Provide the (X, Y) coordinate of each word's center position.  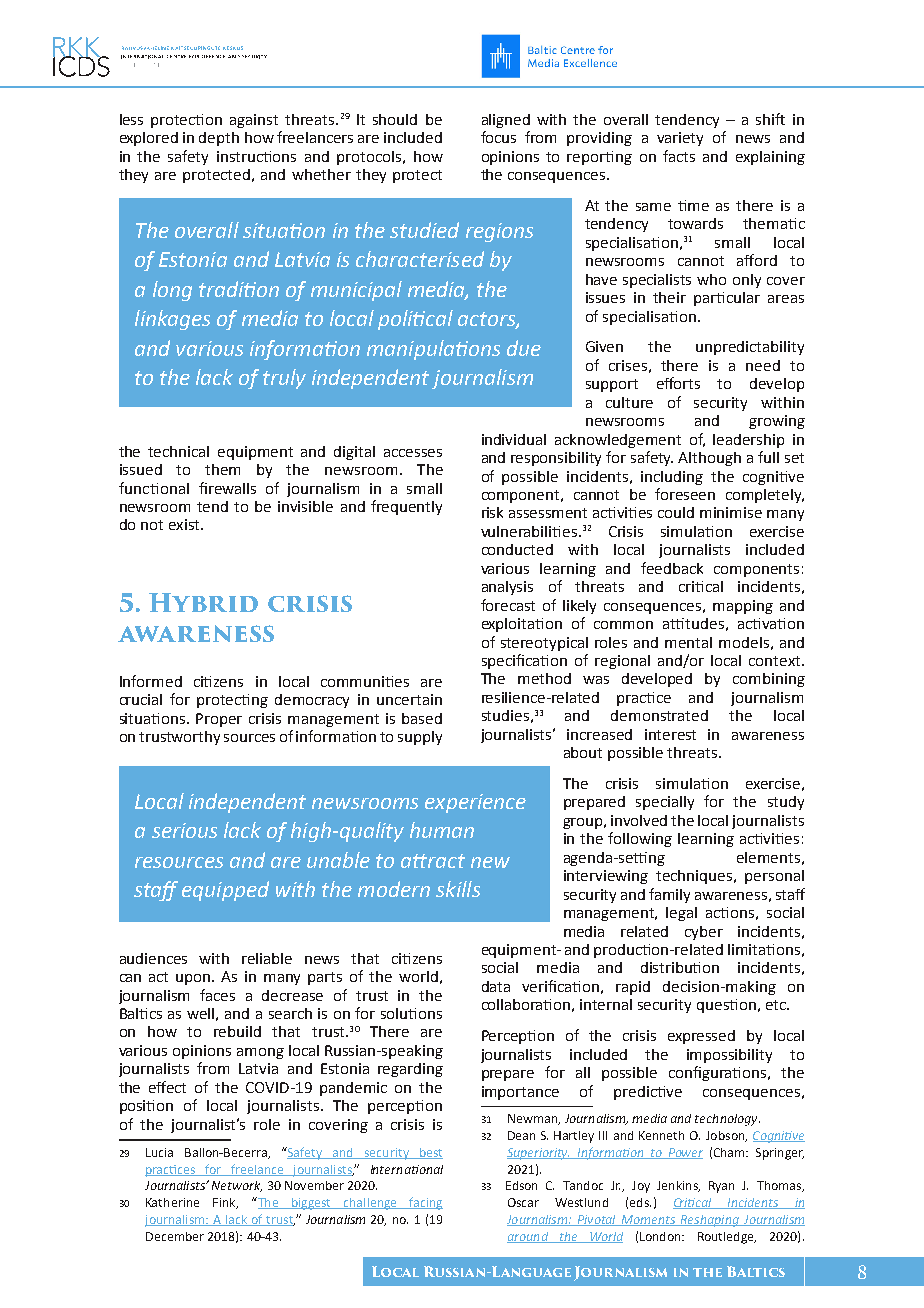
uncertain (409, 699)
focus (498, 137)
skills (458, 889)
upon (194, 979)
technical (178, 451)
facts (679, 156)
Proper (219, 720)
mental (688, 642)
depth (219, 139)
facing (425, 1203)
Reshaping (709, 1221)
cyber (704, 933)
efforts (678, 383)
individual (514, 439)
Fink (225, 1203)
